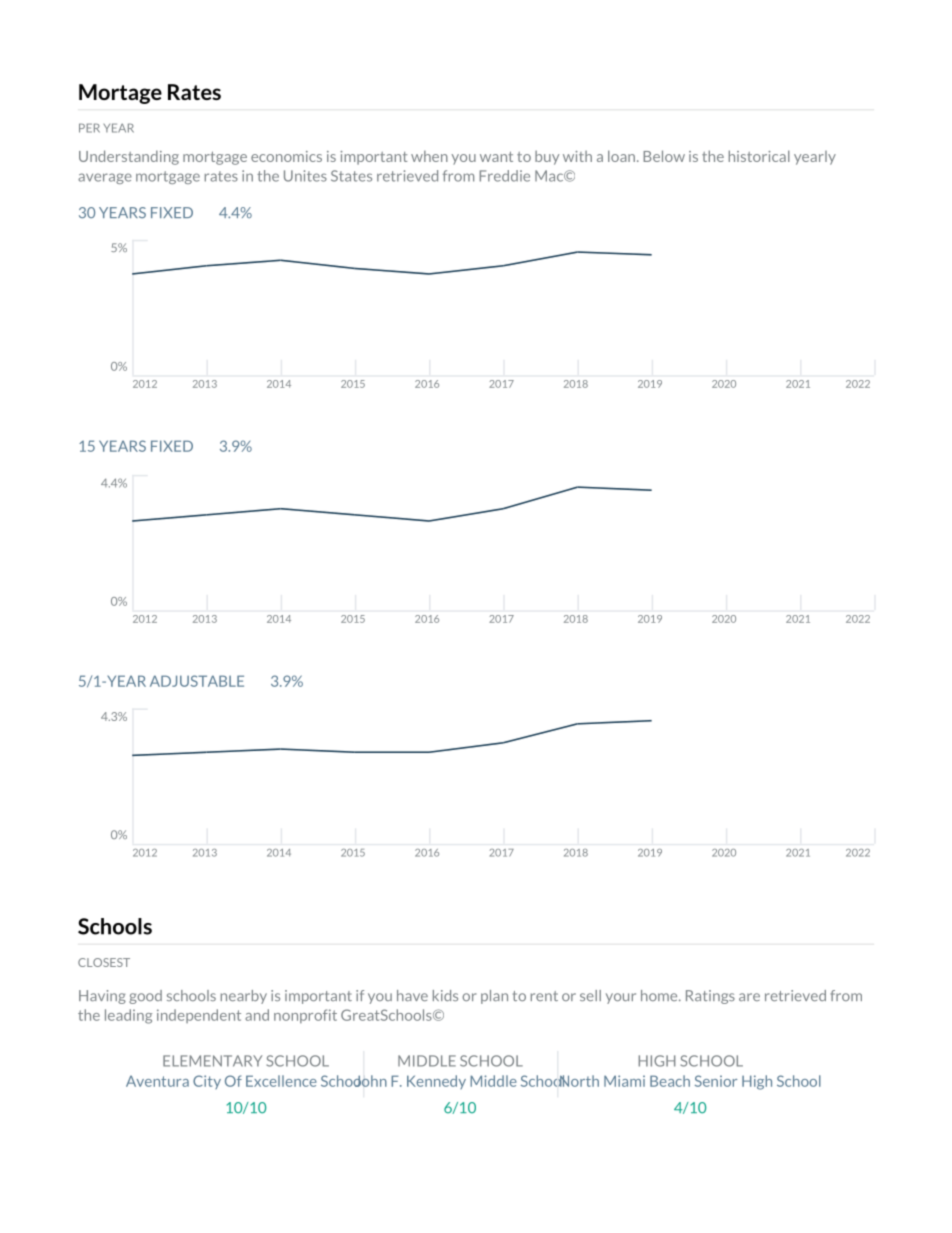 This page has height=1233, width=952. I want to click on kids, so click(445, 995).
